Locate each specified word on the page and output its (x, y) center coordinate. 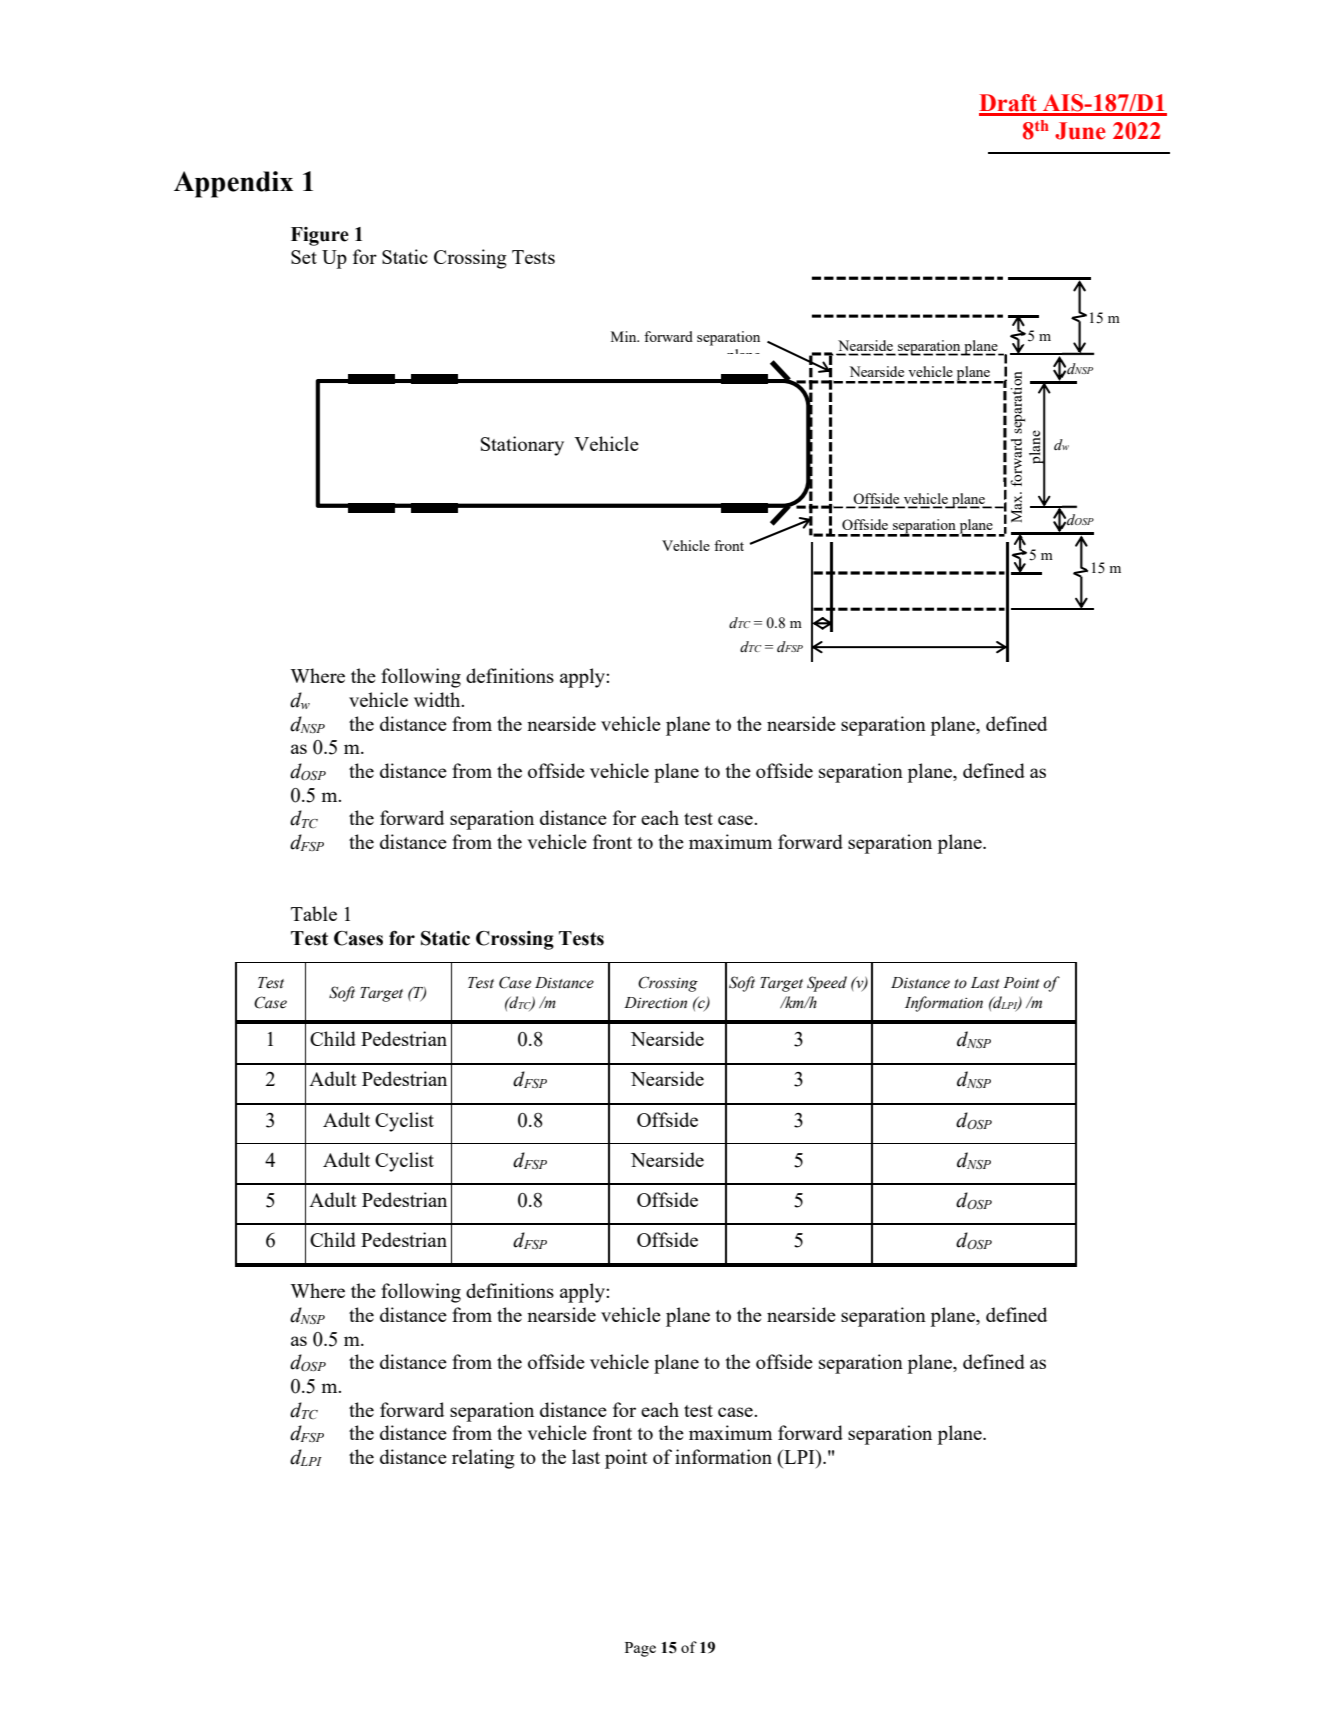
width (438, 699)
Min (625, 336)
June (1080, 131)
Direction (655, 1003)
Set (304, 257)
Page (640, 1649)
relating (483, 1459)
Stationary (522, 446)
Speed (827, 984)
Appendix (233, 184)
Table (314, 913)
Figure (320, 236)
